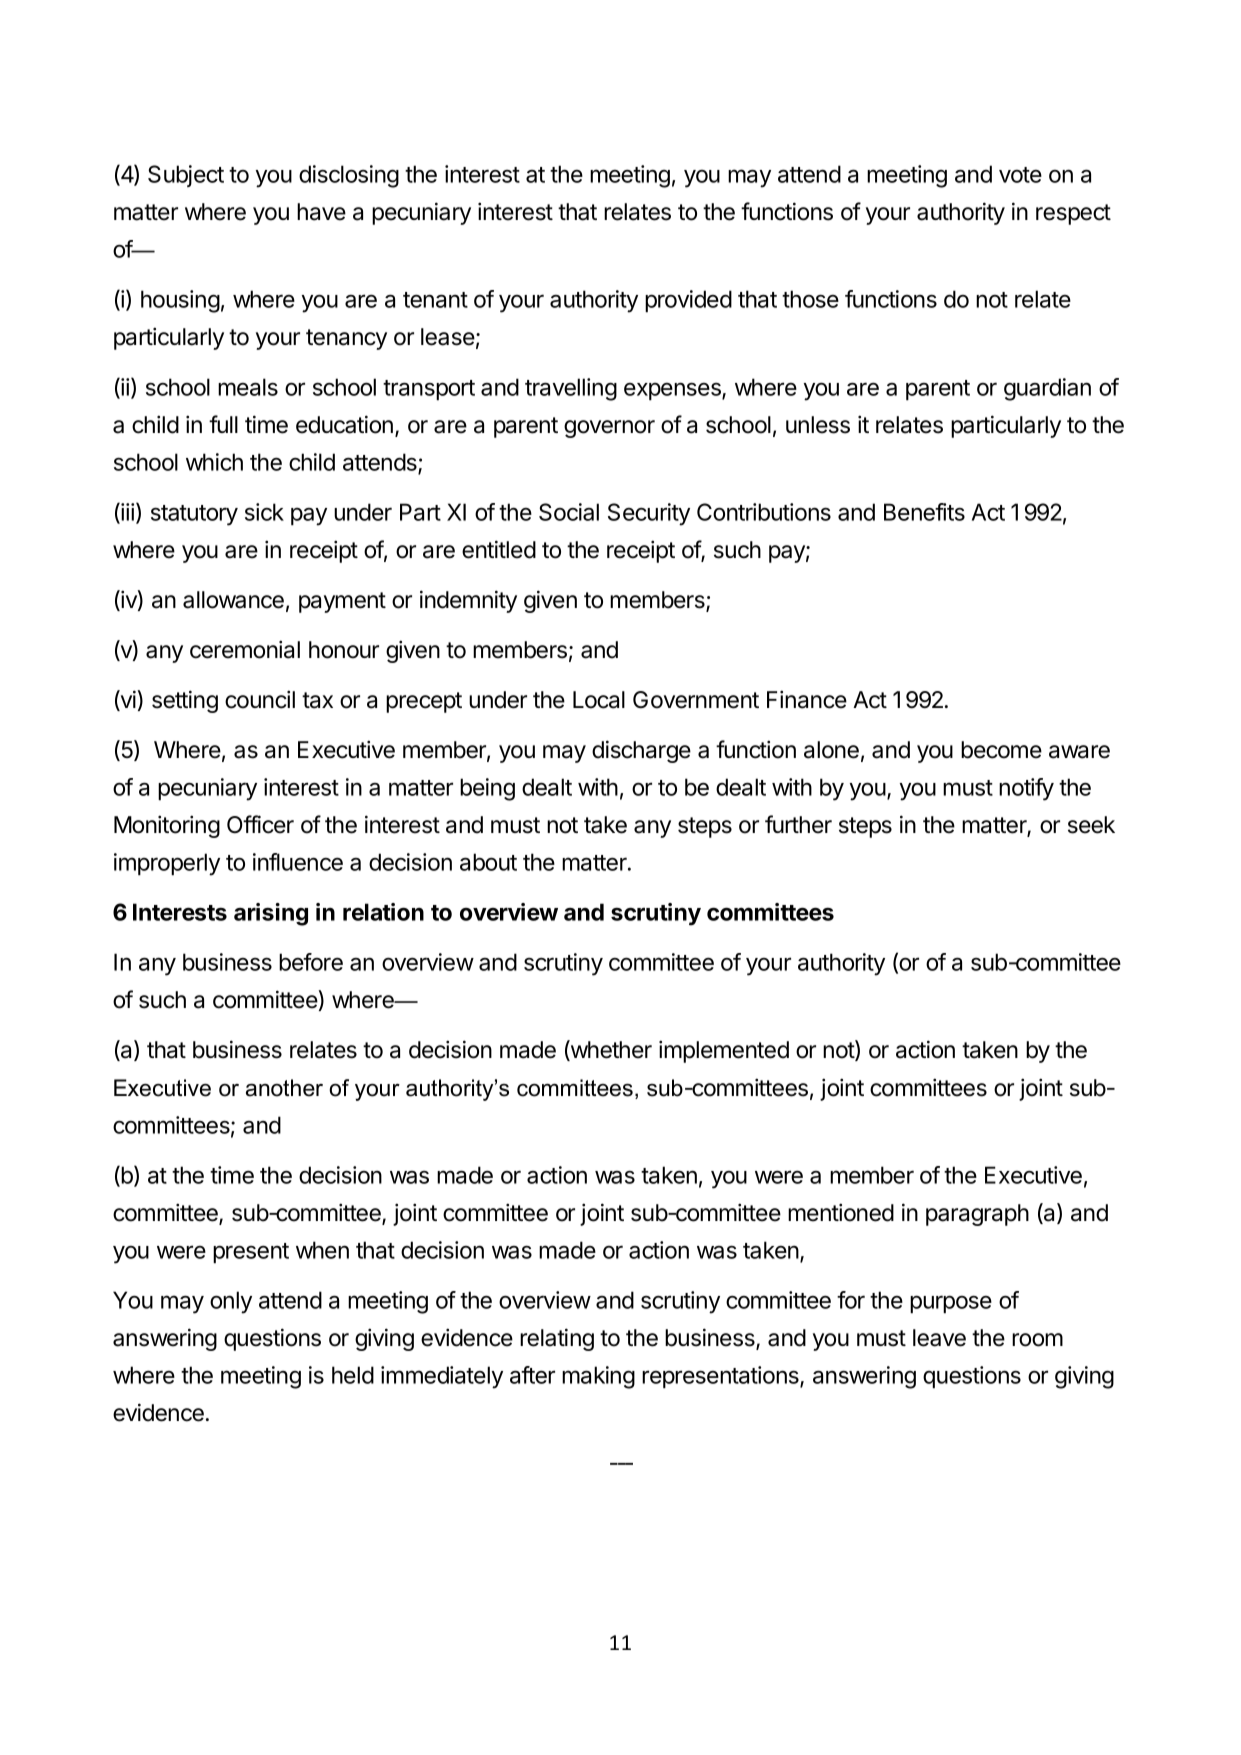 This screenshot has width=1241, height=1755. Describe the element at coordinates (649, 514) in the screenshot. I see `Security` at that location.
